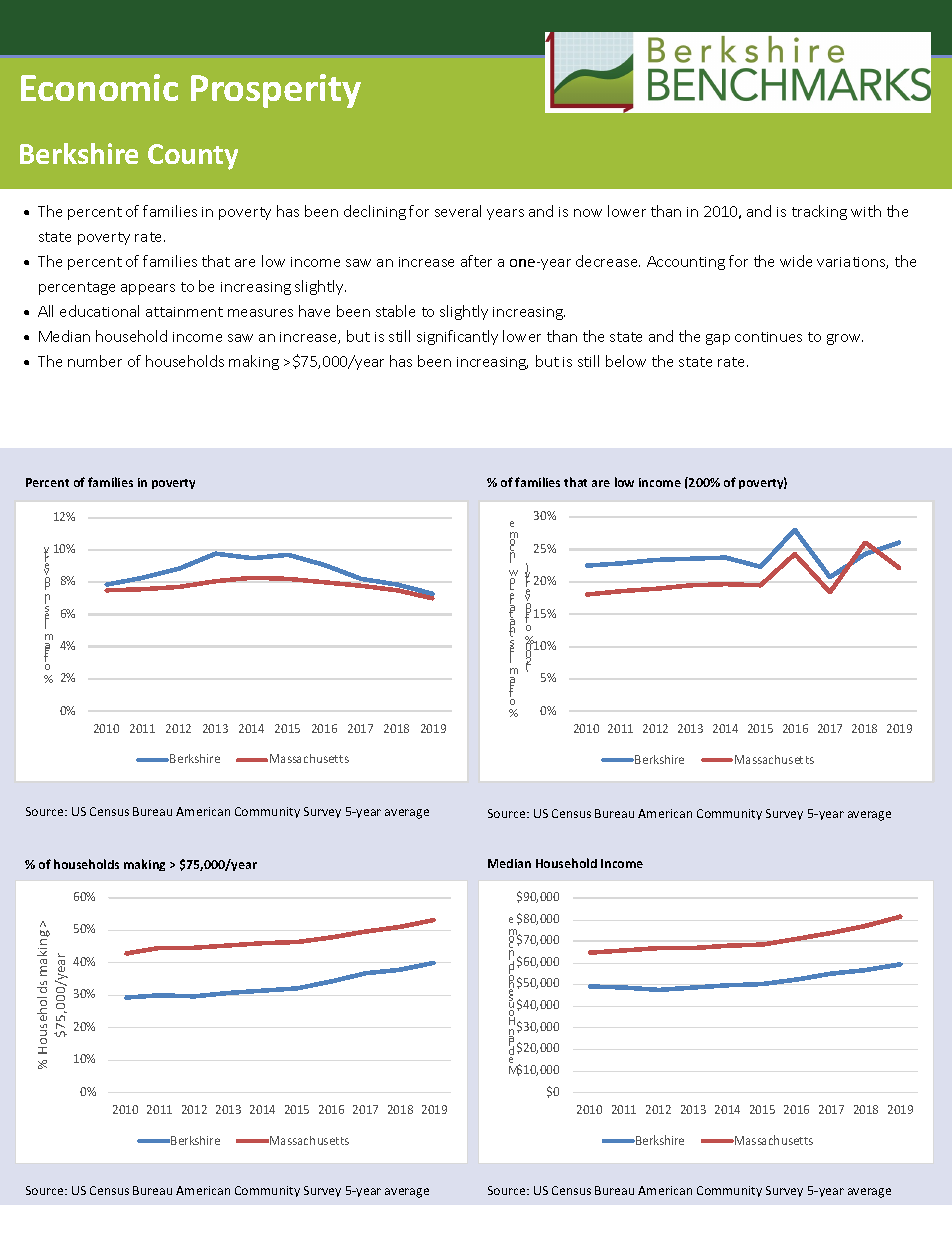 The width and height of the screenshot is (952, 1233). What do you see at coordinates (819, 212) in the screenshot?
I see `tracking` at bounding box center [819, 212].
